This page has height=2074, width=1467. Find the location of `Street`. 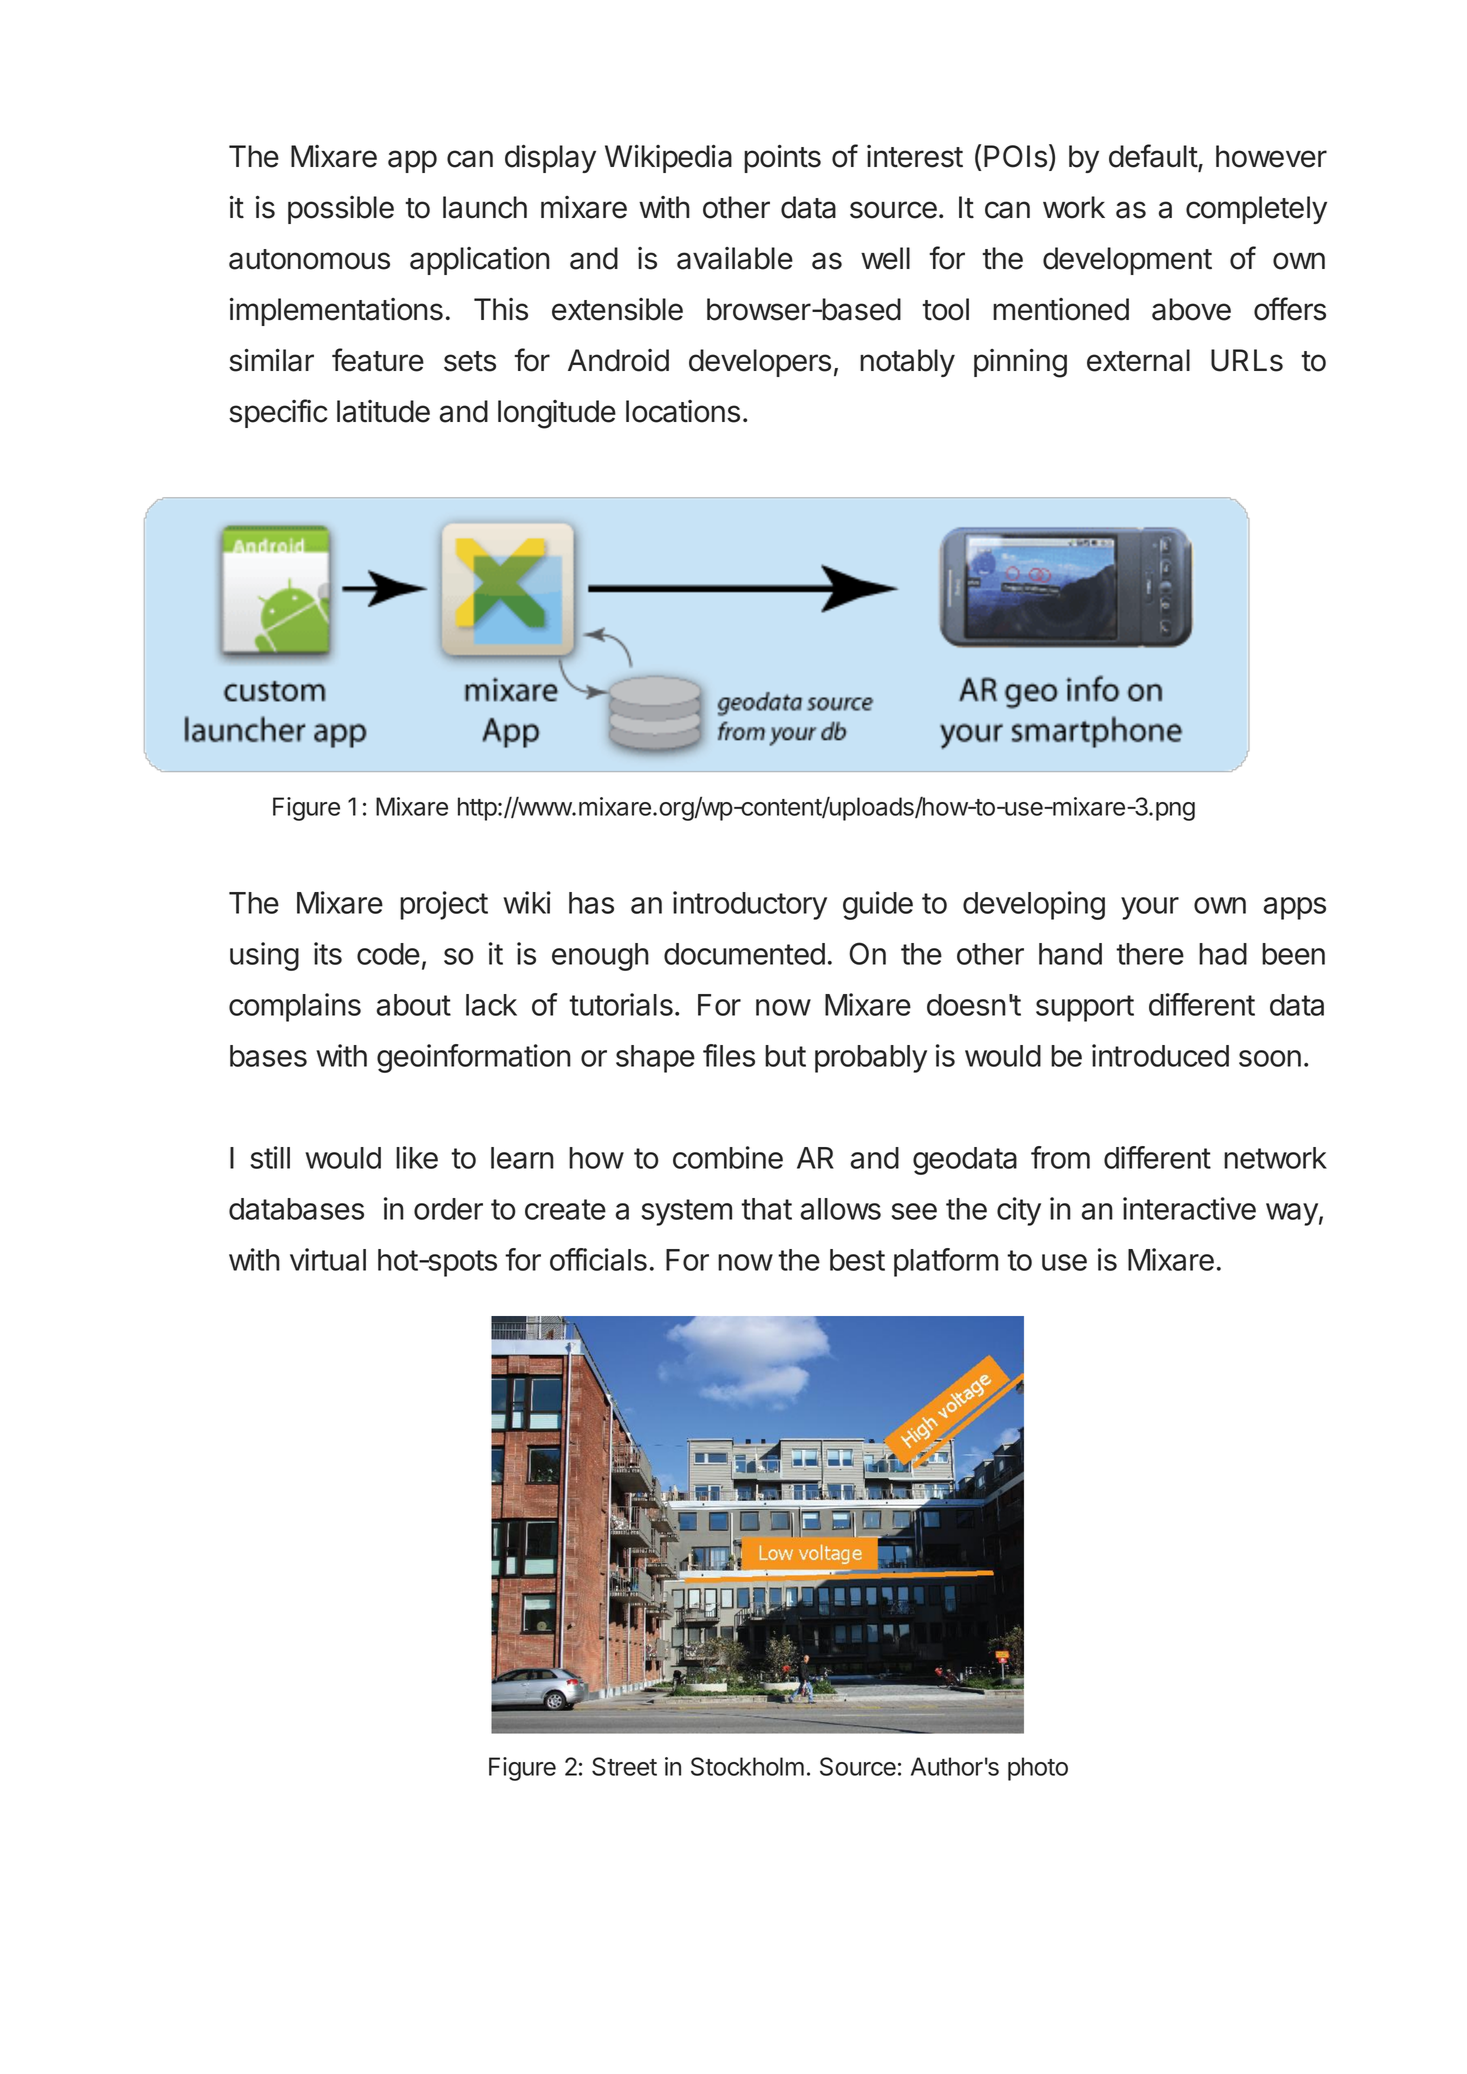

Street is located at coordinates (624, 1766).
